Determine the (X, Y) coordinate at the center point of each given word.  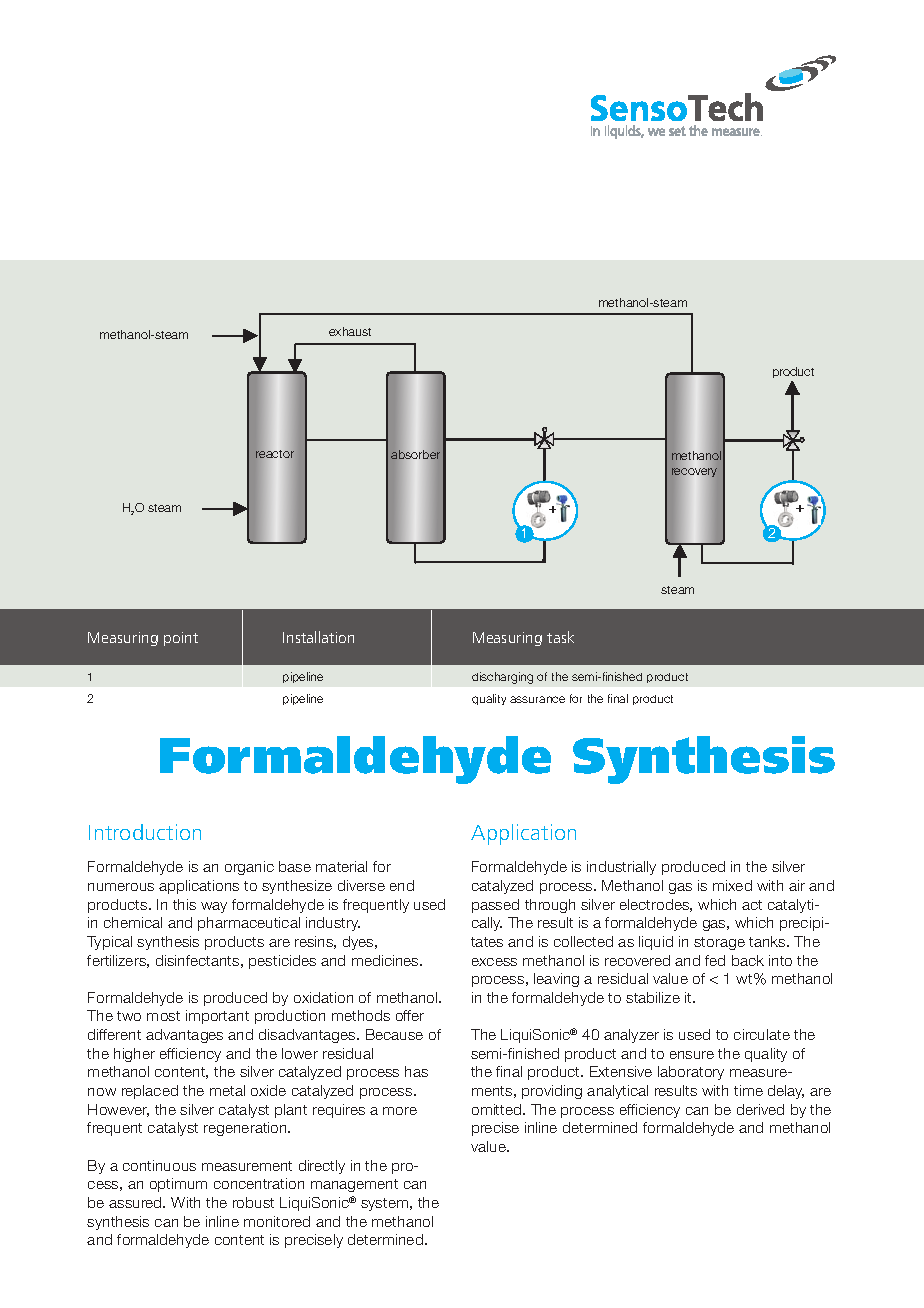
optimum (178, 1185)
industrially (621, 868)
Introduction (145, 832)
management (354, 1185)
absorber (415, 455)
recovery (694, 474)
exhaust (350, 331)
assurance (537, 699)
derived (760, 1109)
